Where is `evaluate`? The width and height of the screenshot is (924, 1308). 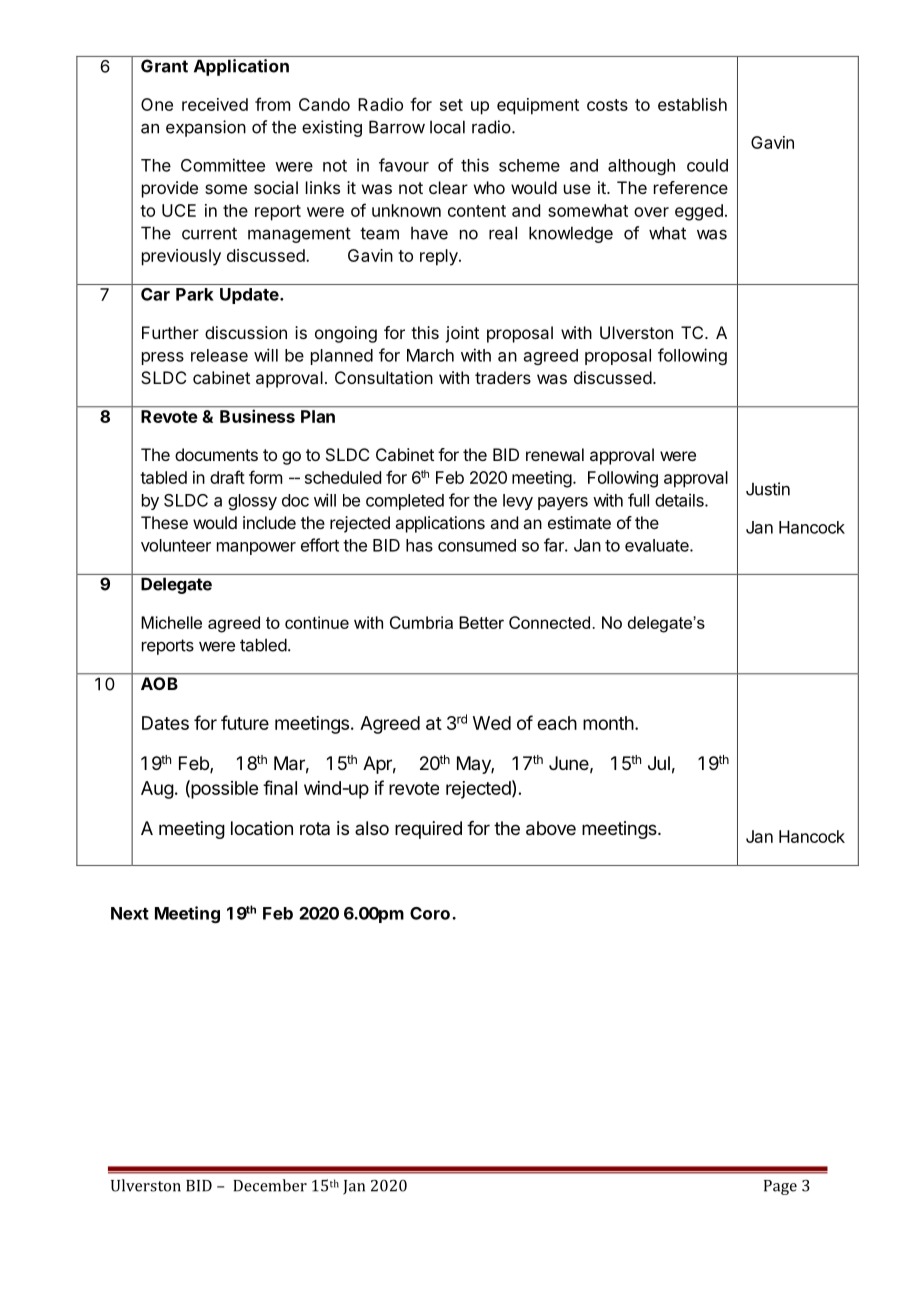
evaluate is located at coordinates (658, 545).
